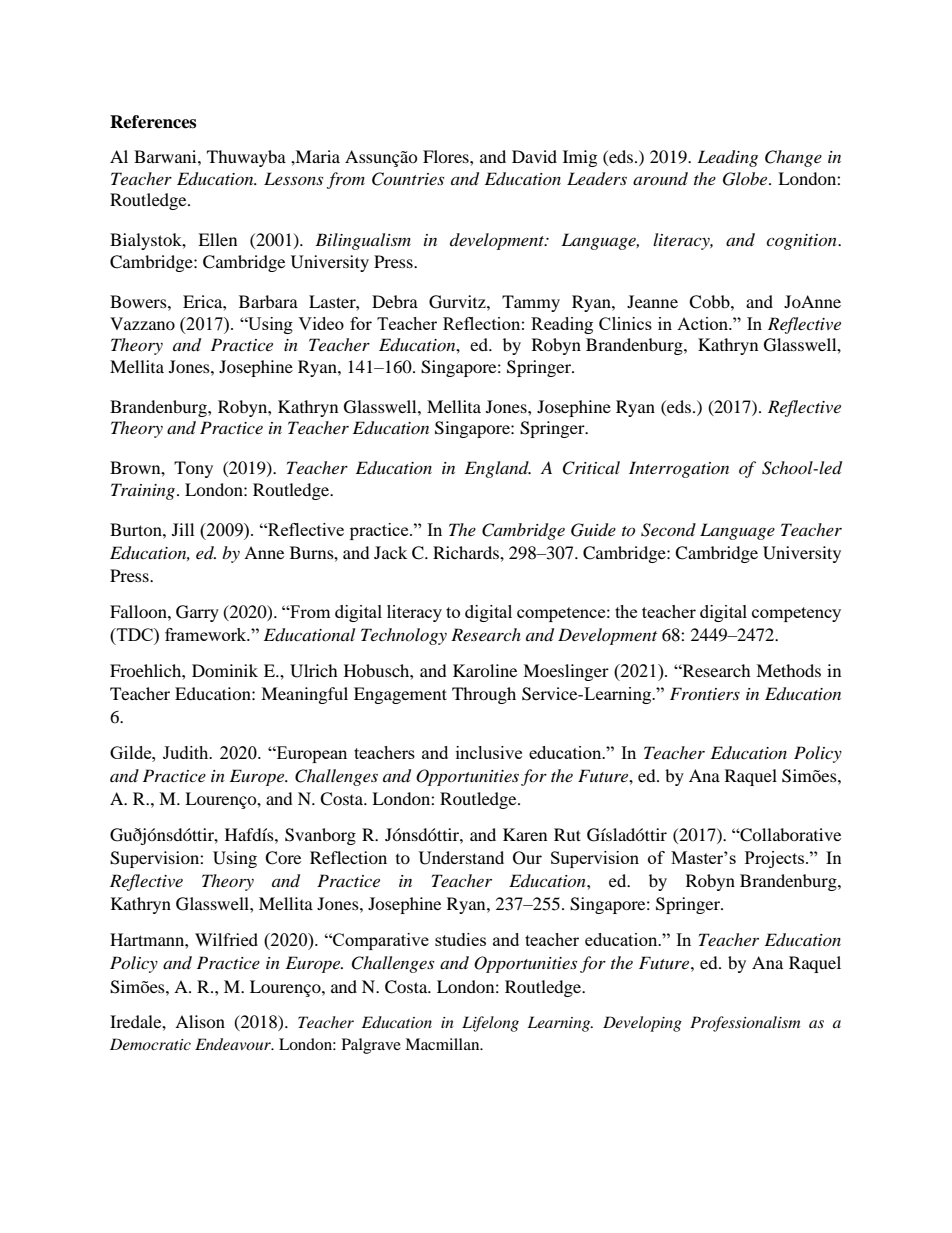  What do you see at coordinates (467, 552) in the image?
I see `Richards` at bounding box center [467, 552].
